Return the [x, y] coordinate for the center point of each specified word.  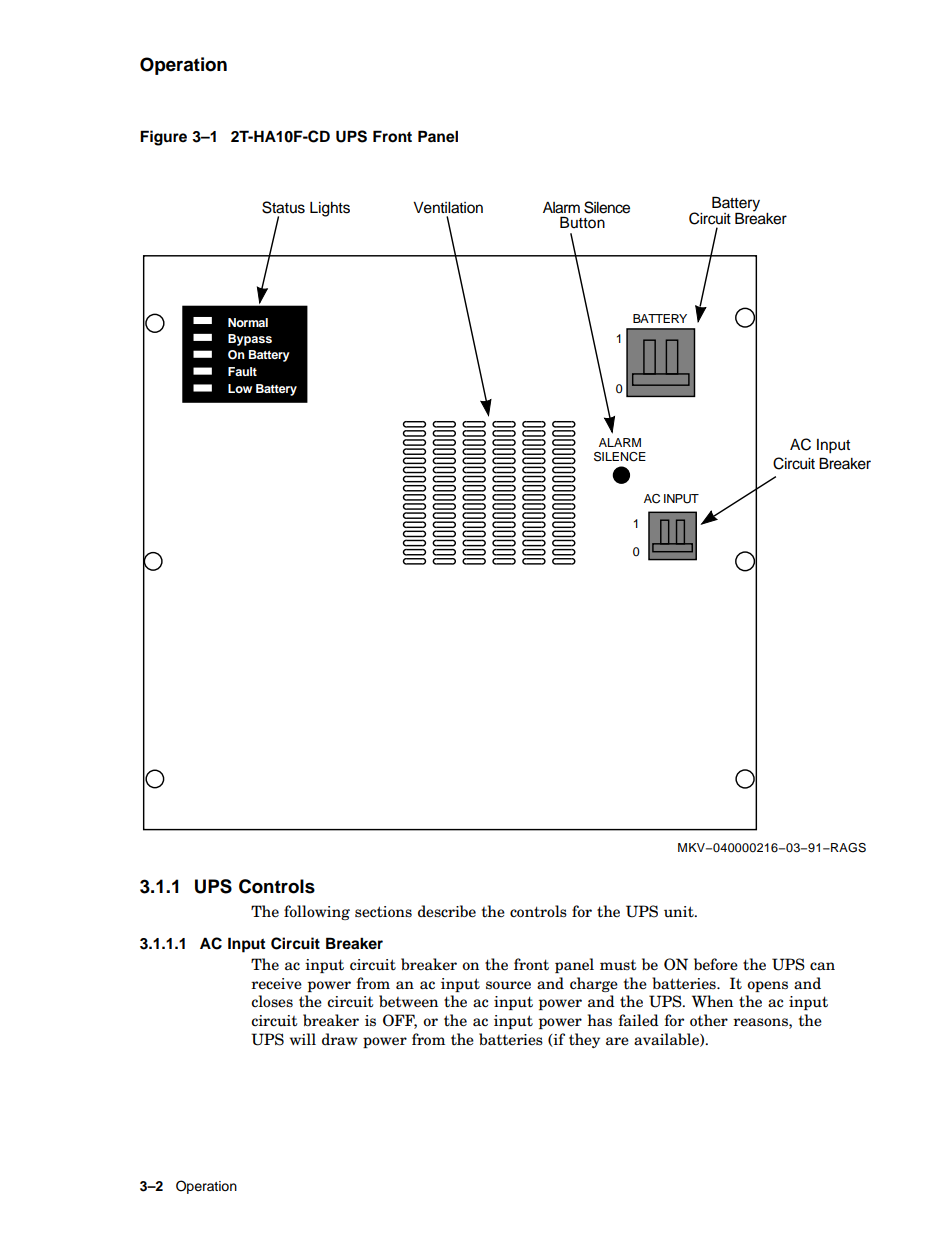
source [508, 985]
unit [680, 912]
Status [283, 207]
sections [383, 912]
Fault [242, 371]
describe [447, 911]
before [716, 964]
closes [272, 1001]
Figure [163, 138]
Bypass [250, 340]
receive [276, 984]
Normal [248, 322]
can [822, 966]
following [317, 912]
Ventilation [448, 208]
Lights [330, 209]
